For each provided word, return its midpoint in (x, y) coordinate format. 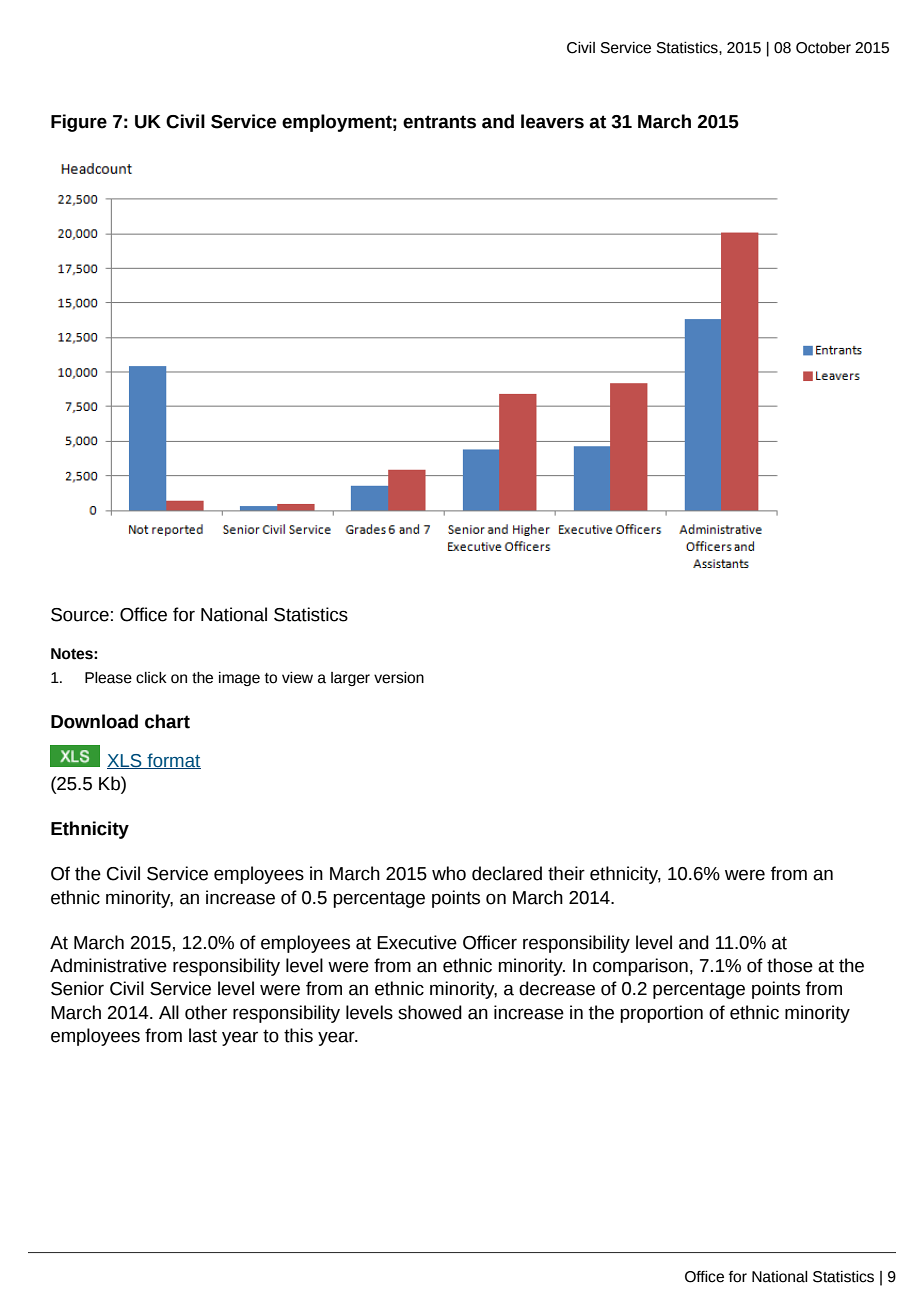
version (399, 678)
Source (80, 615)
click (151, 678)
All (169, 1012)
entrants (439, 122)
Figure (79, 123)
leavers (552, 121)
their (566, 873)
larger (350, 679)
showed (430, 1012)
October (823, 48)
